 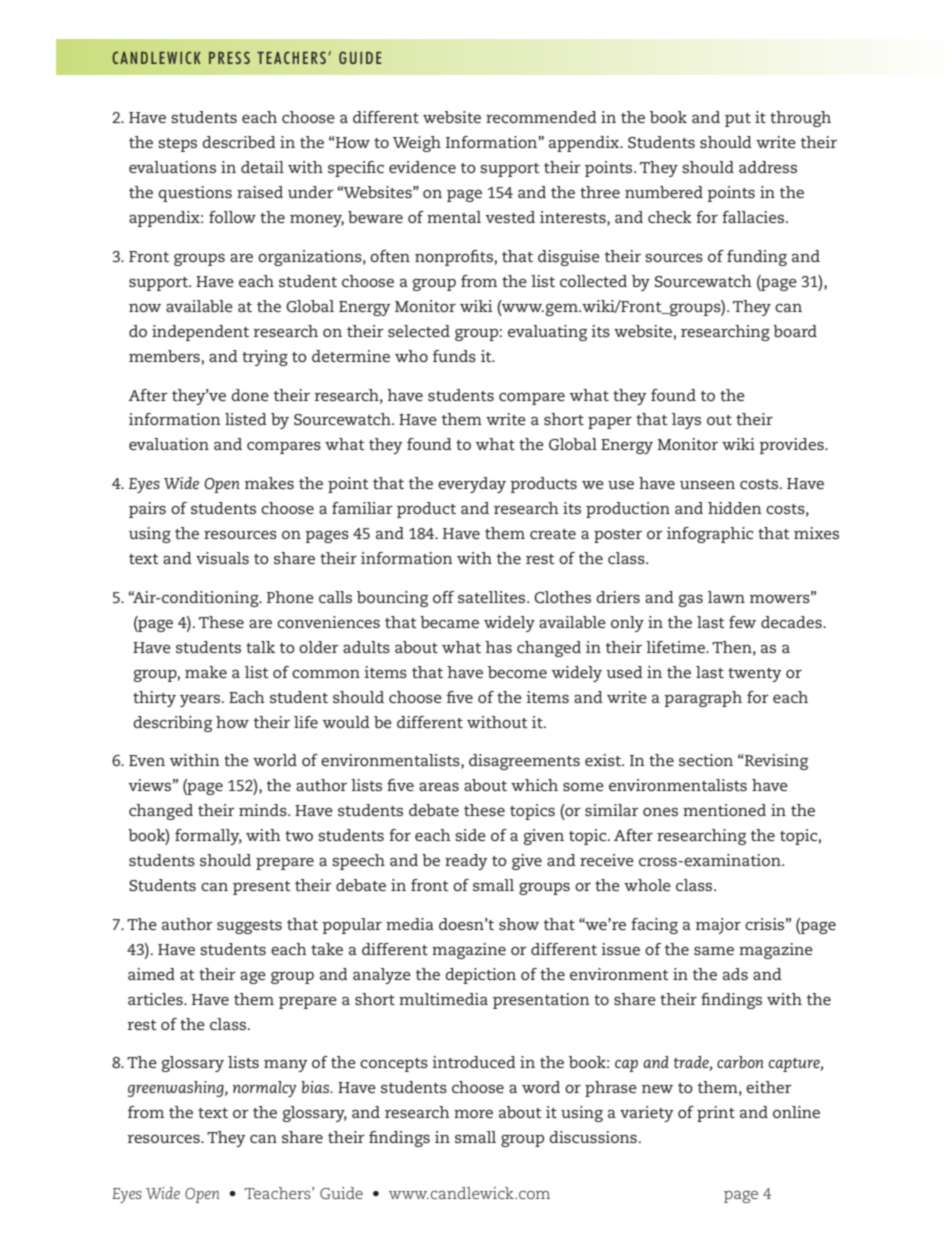 What do you see at coordinates (264, 1089) in the screenshot?
I see `normalcy` at bounding box center [264, 1089].
